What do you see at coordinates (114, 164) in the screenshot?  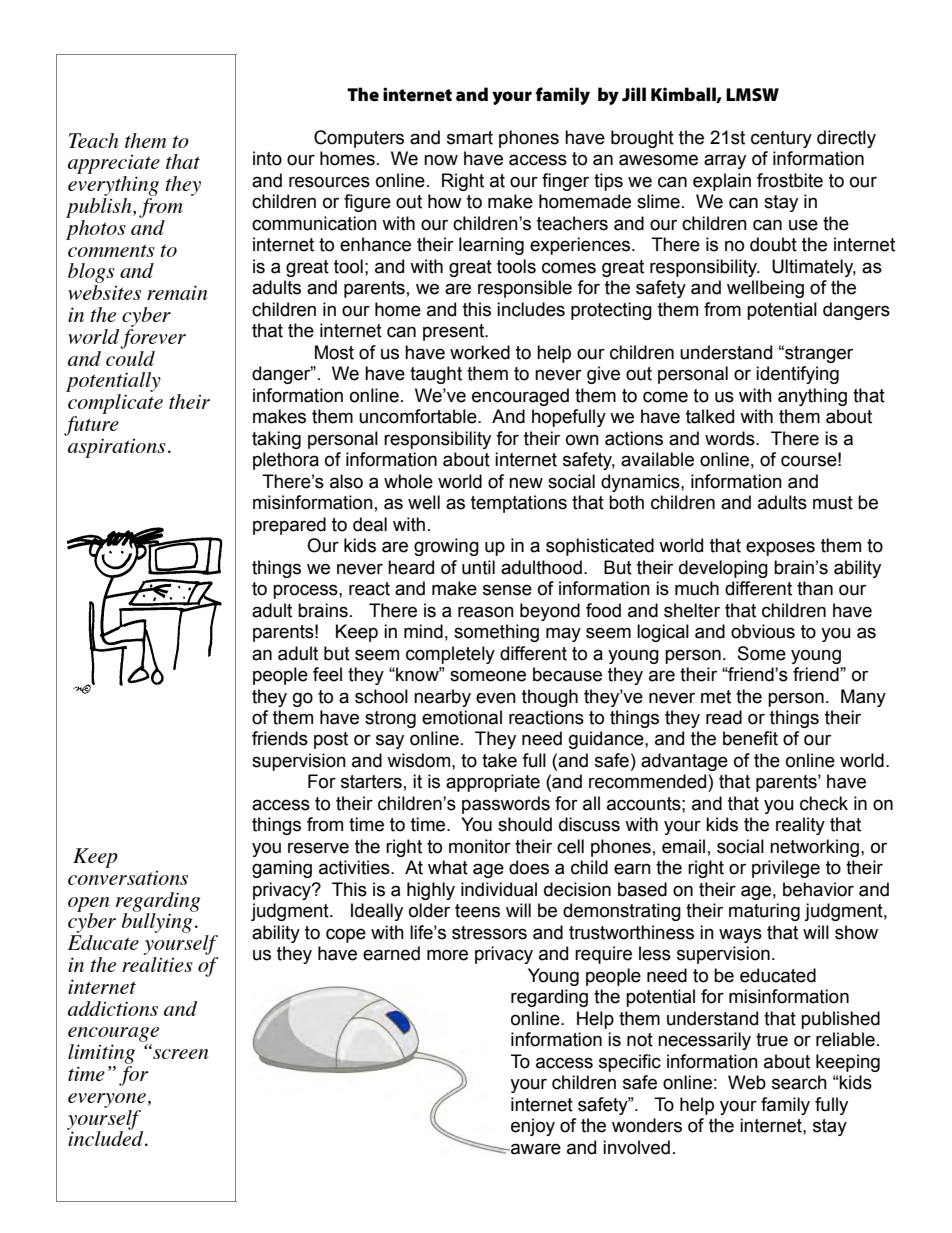 I see `appreciate` at bounding box center [114, 164].
